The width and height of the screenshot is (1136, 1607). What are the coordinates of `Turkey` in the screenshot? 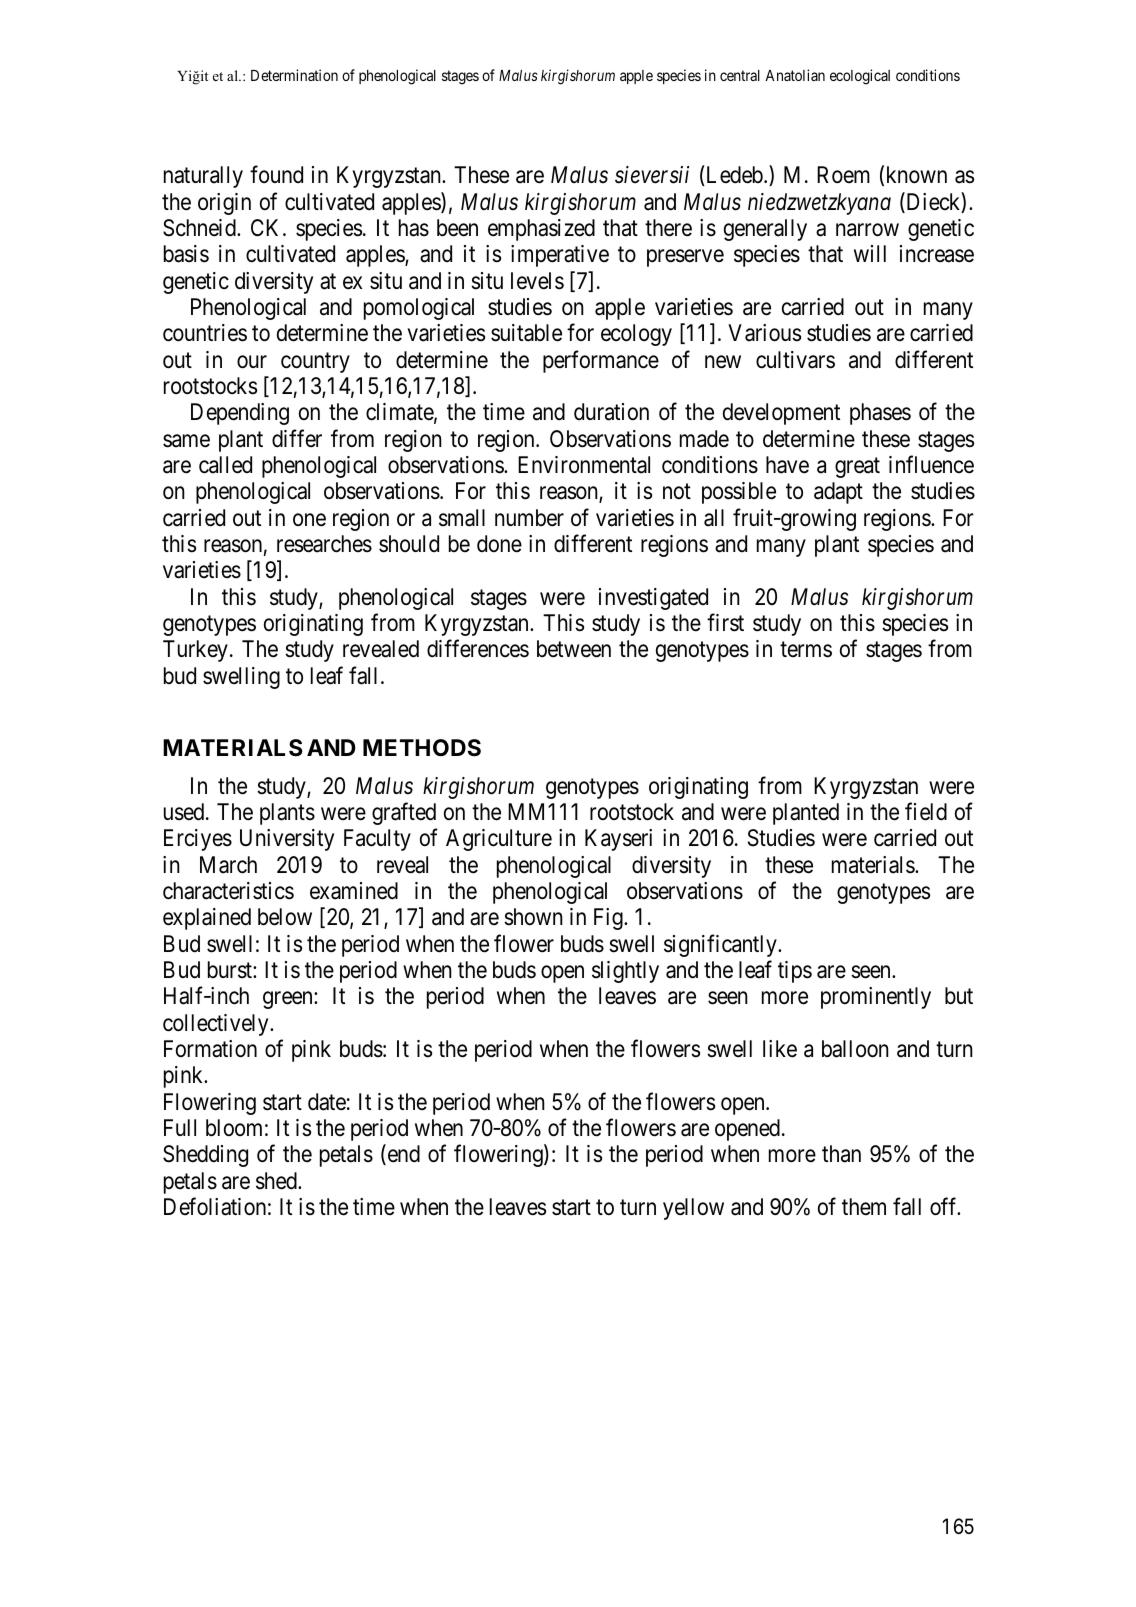 It's located at (195, 651).
